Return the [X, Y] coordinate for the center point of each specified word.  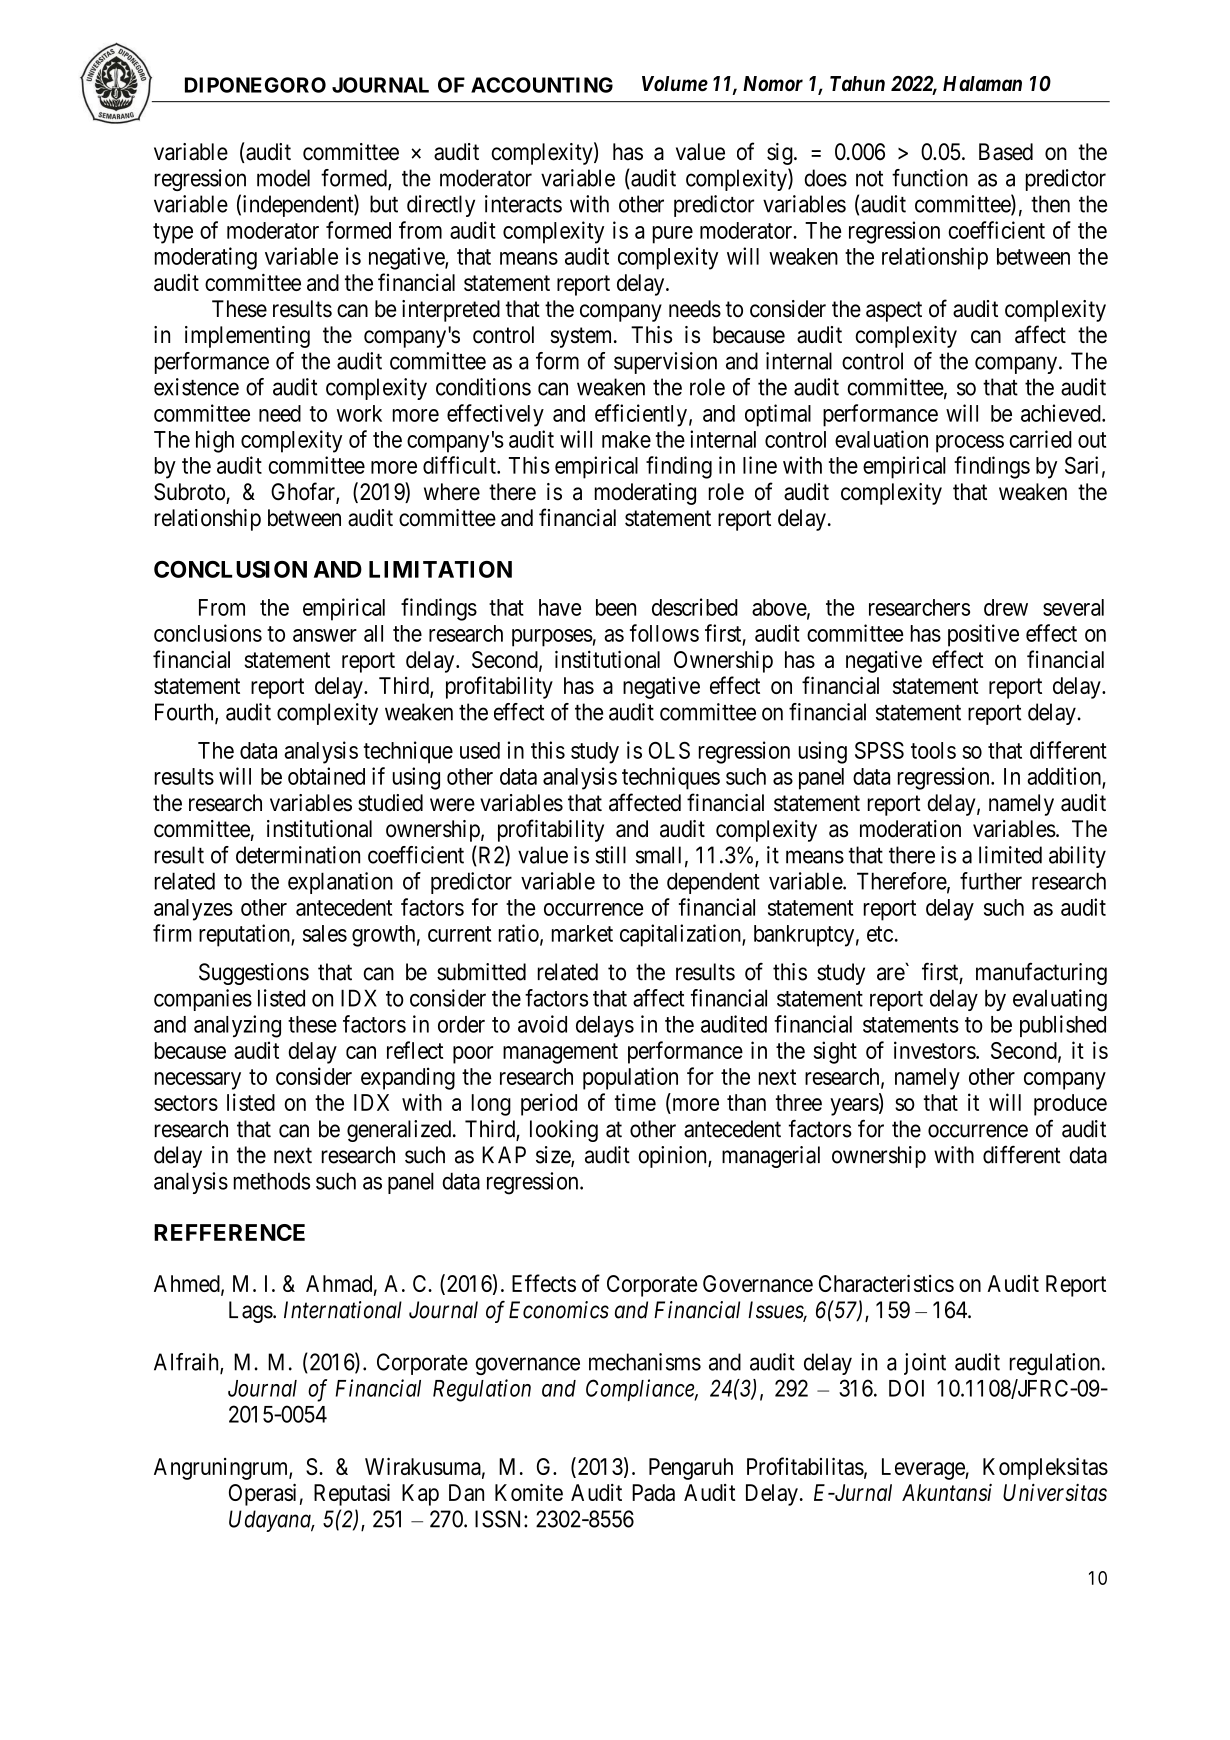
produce [1070, 1105]
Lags [251, 1312]
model [283, 178]
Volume [675, 84]
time [635, 1102]
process [970, 444]
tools [933, 750]
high [215, 441]
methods [272, 1181]
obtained [326, 776]
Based [1006, 152]
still [610, 855]
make [626, 439]
